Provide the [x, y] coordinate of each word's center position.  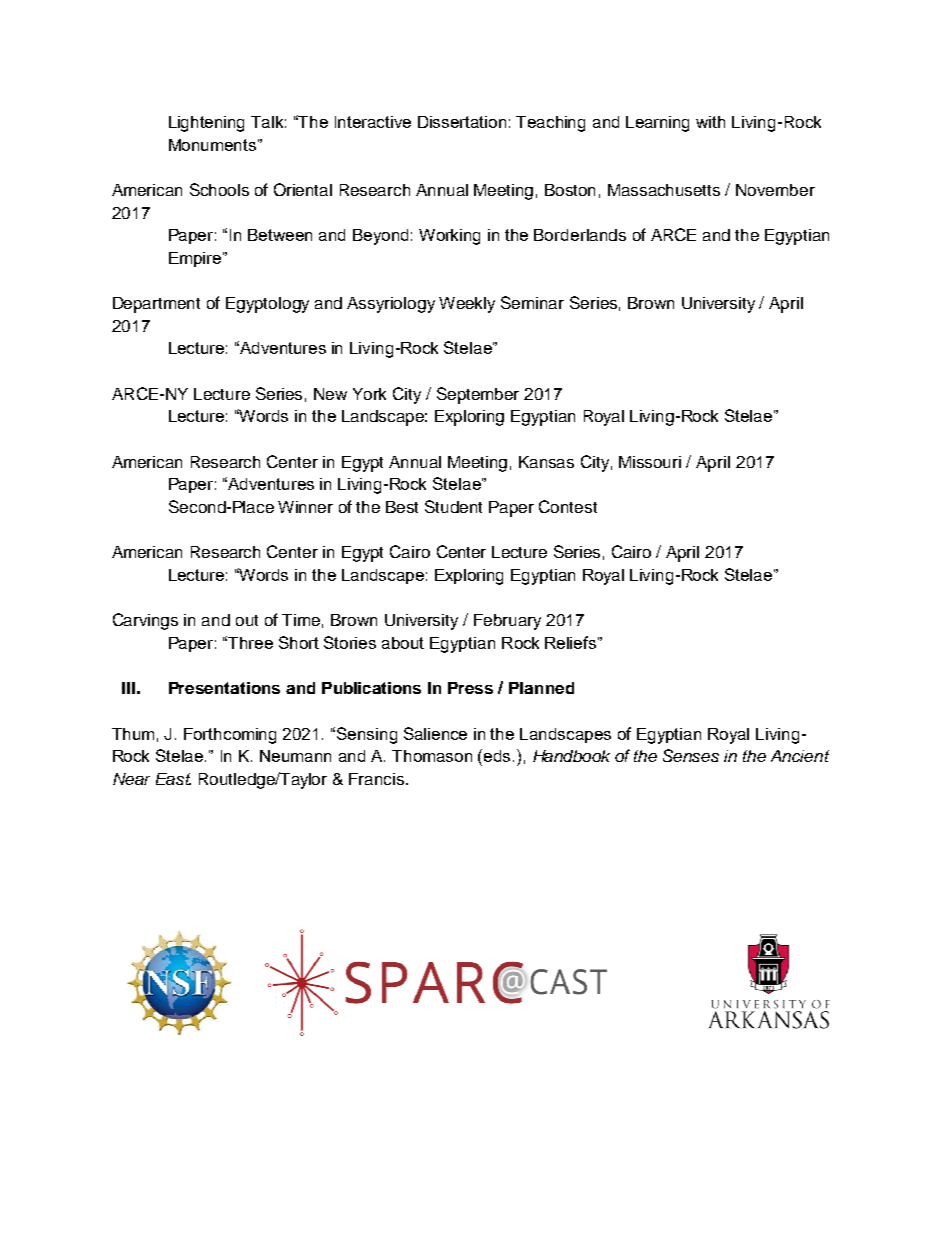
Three [250, 643]
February [507, 622]
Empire [196, 259]
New [330, 394]
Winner [305, 507]
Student [453, 506]
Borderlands [580, 235]
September [478, 395]
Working [449, 237]
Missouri [650, 462]
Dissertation [462, 122]
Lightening [206, 124]
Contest [568, 506]
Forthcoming [230, 736]
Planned [541, 688]
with [710, 122]
